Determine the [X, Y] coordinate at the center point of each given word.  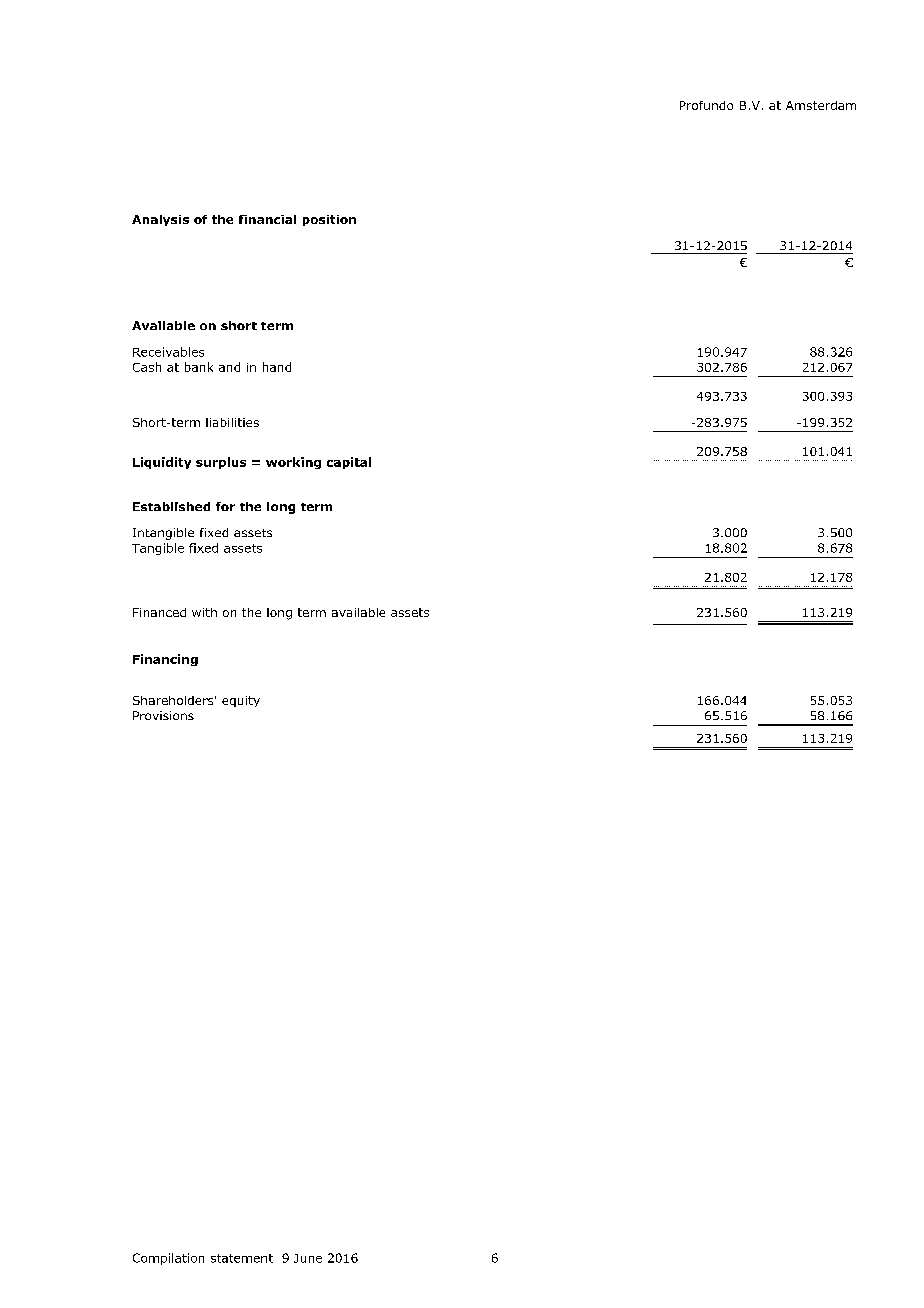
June [308, 1258]
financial [267, 219]
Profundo [706, 105]
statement [242, 1258]
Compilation [168, 1259]
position [329, 220]
